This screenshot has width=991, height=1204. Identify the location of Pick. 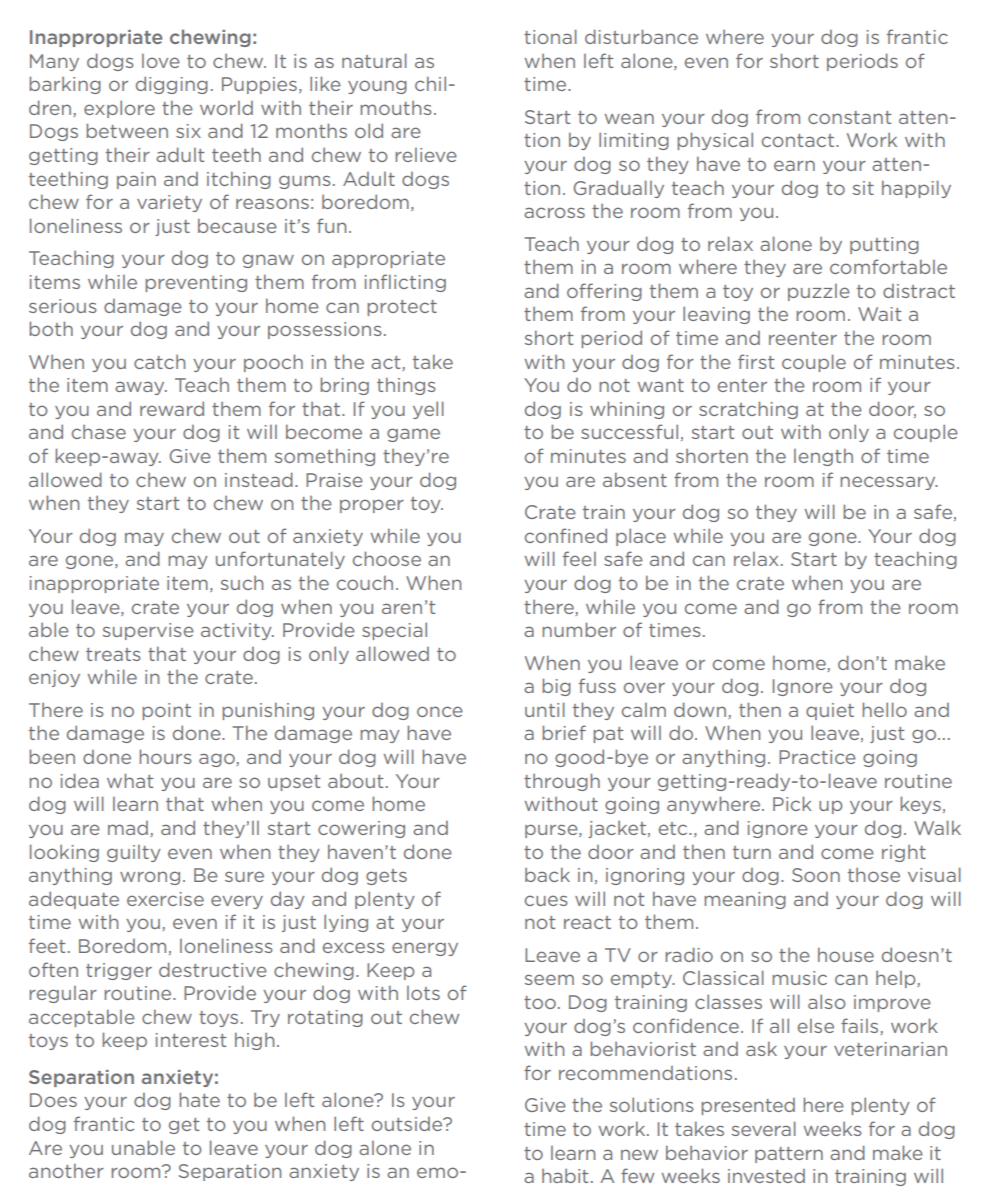
(792, 803).
